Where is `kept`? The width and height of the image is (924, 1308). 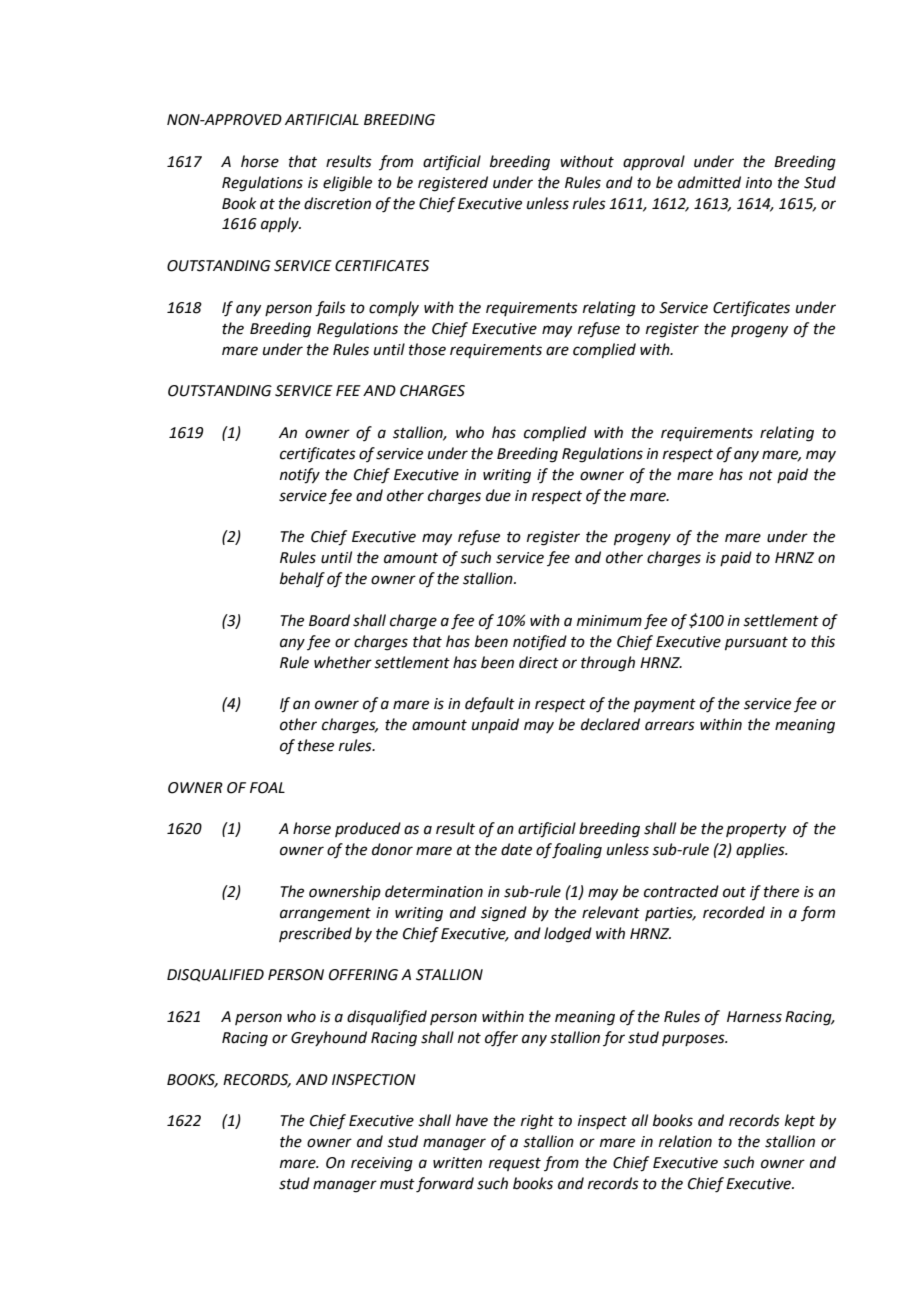
kept is located at coordinates (800, 1121).
